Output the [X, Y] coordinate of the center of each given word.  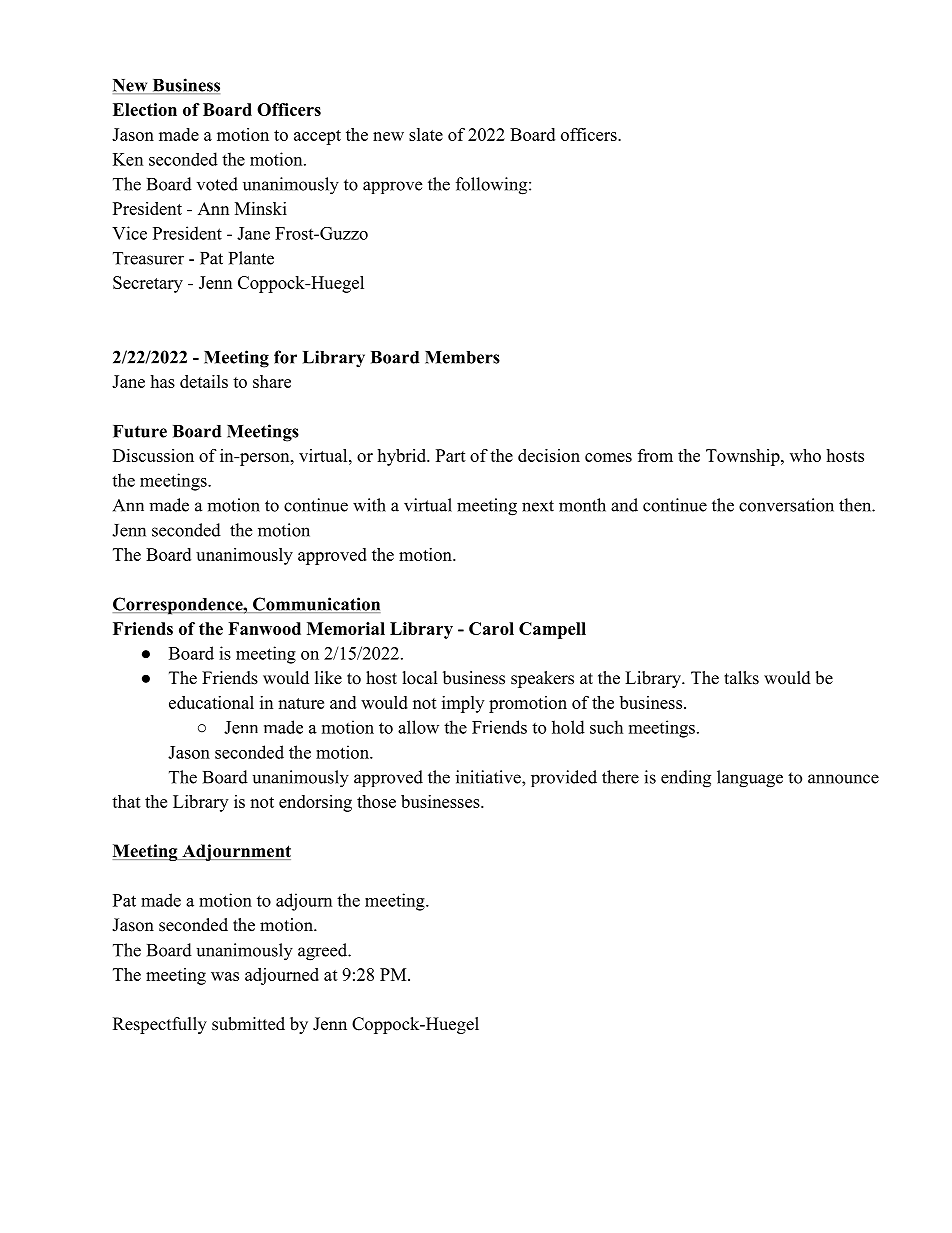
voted [217, 184]
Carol [491, 628]
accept [317, 137]
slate [426, 134]
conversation [786, 505]
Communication [316, 605]
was [225, 976]
